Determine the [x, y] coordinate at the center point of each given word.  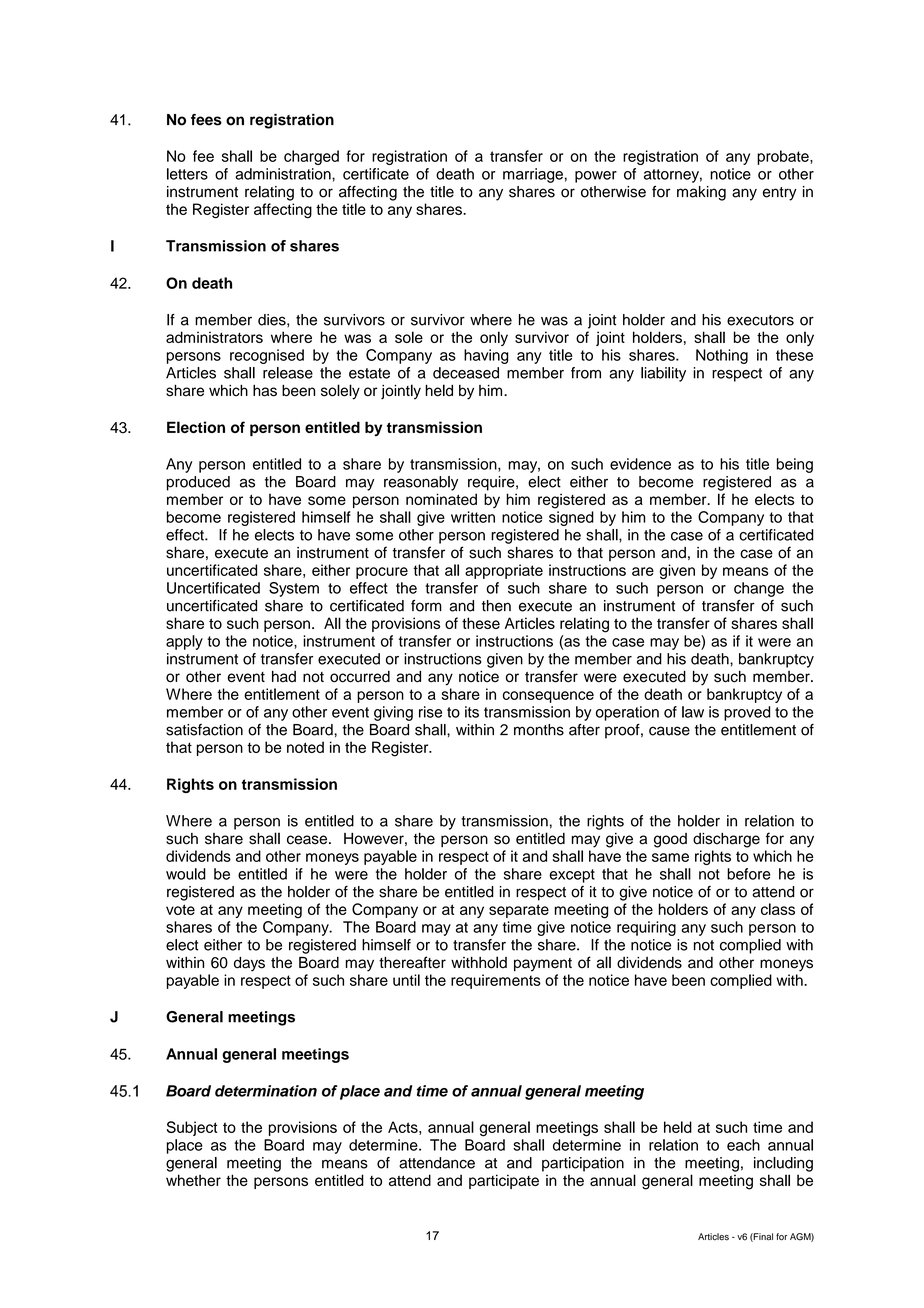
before [748, 874]
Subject [192, 1128]
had [284, 676]
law [693, 712]
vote [180, 909]
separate [519, 911]
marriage [533, 175]
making [701, 193]
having [486, 356]
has [265, 391]
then [496, 606]
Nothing [722, 356]
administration [284, 174]
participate [504, 1181]
